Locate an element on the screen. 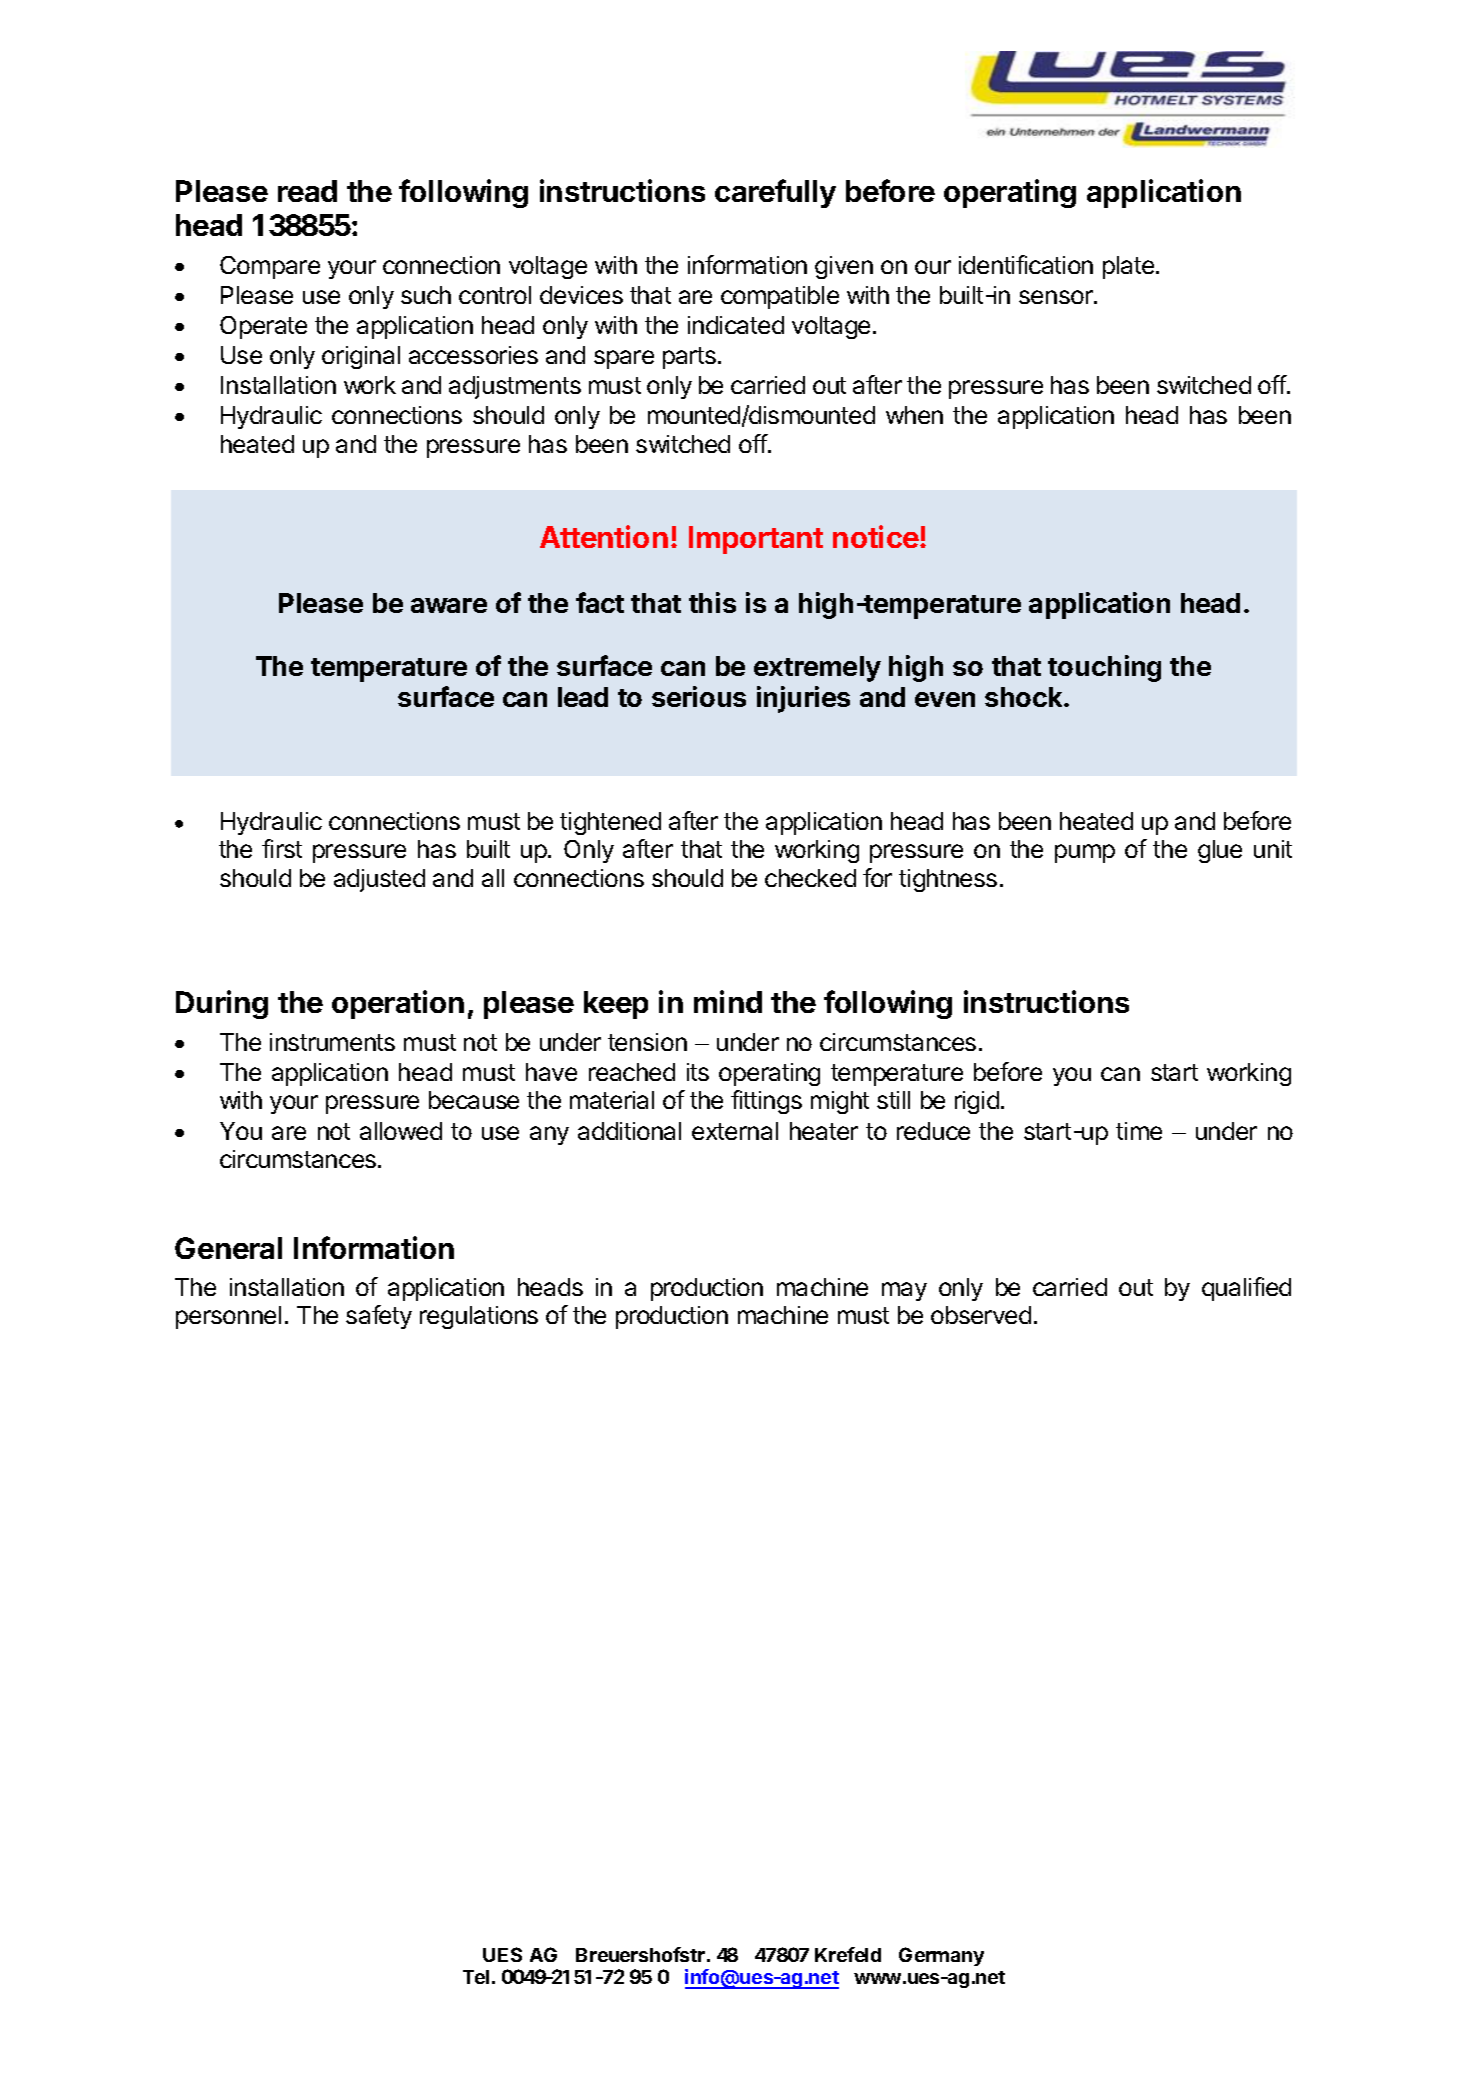  touching is located at coordinates (1104, 668).
